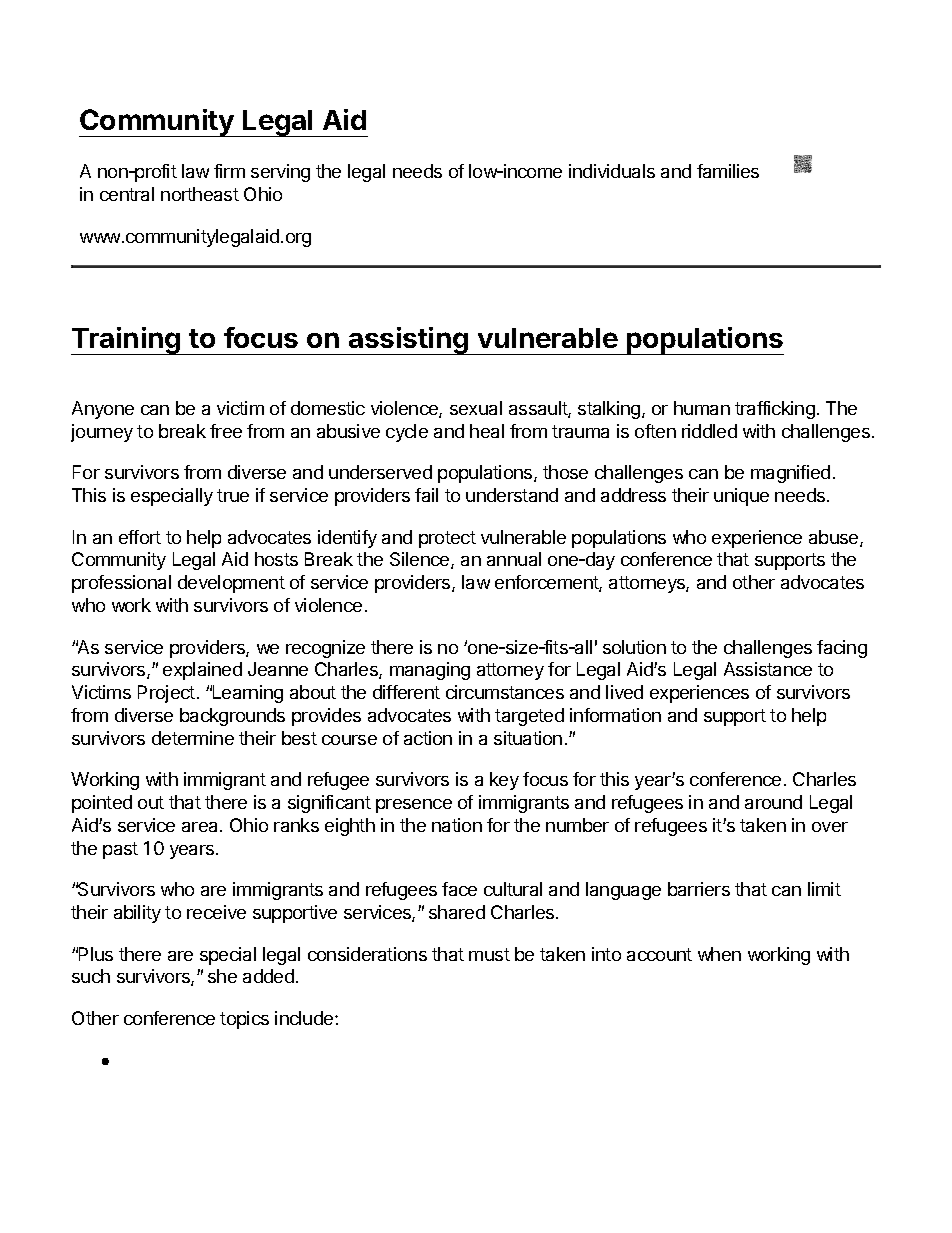 This page has width=952, height=1233. Describe the element at coordinates (200, 194) in the page. I see `northeast` at that location.
